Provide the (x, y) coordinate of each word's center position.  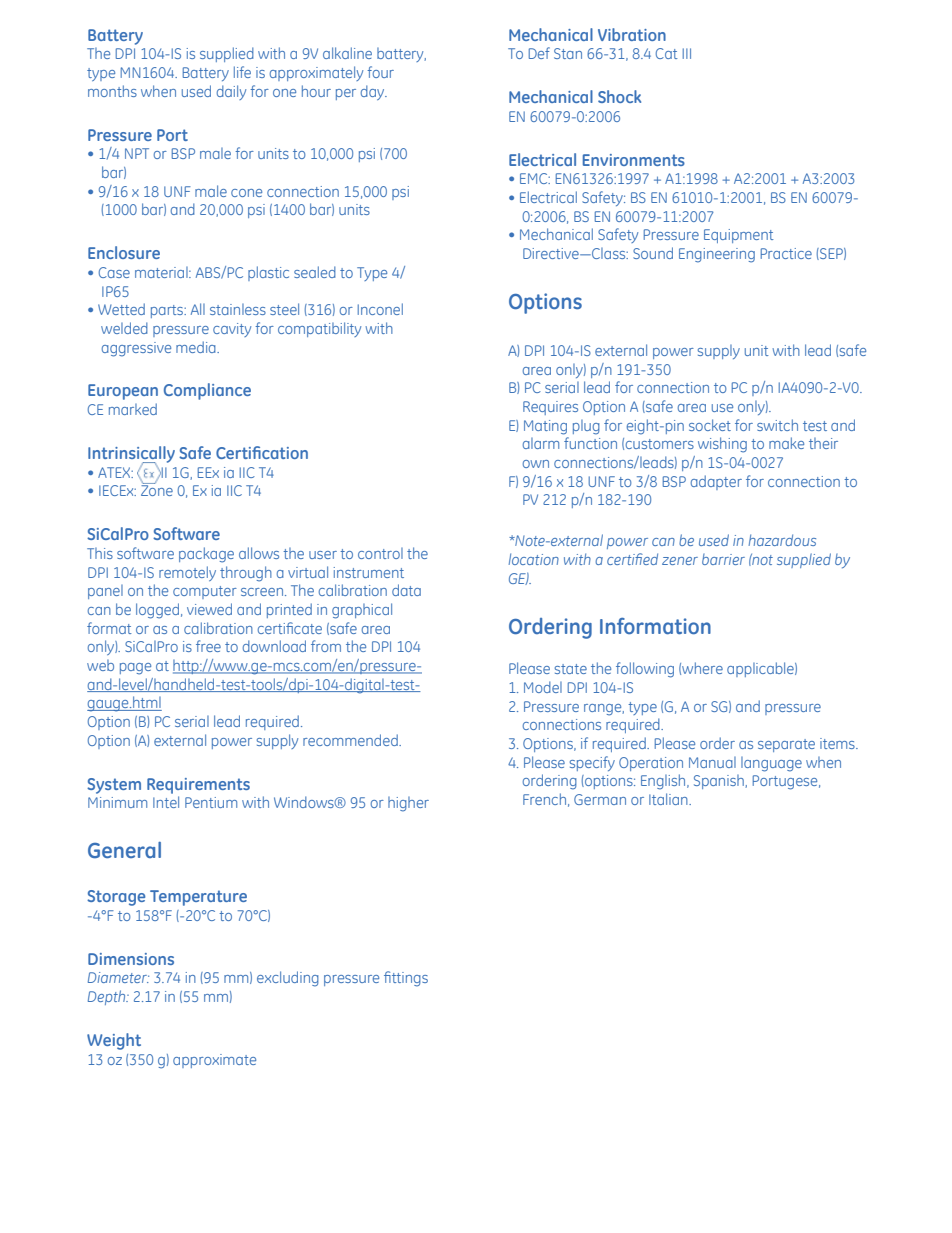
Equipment (739, 236)
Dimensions (131, 959)
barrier (723, 559)
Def (539, 53)
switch (777, 425)
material (162, 272)
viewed (209, 609)
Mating (545, 427)
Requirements (198, 786)
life (242, 72)
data (406, 590)
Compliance (207, 391)
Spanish (720, 782)
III (687, 53)
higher (408, 804)
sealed (315, 272)
